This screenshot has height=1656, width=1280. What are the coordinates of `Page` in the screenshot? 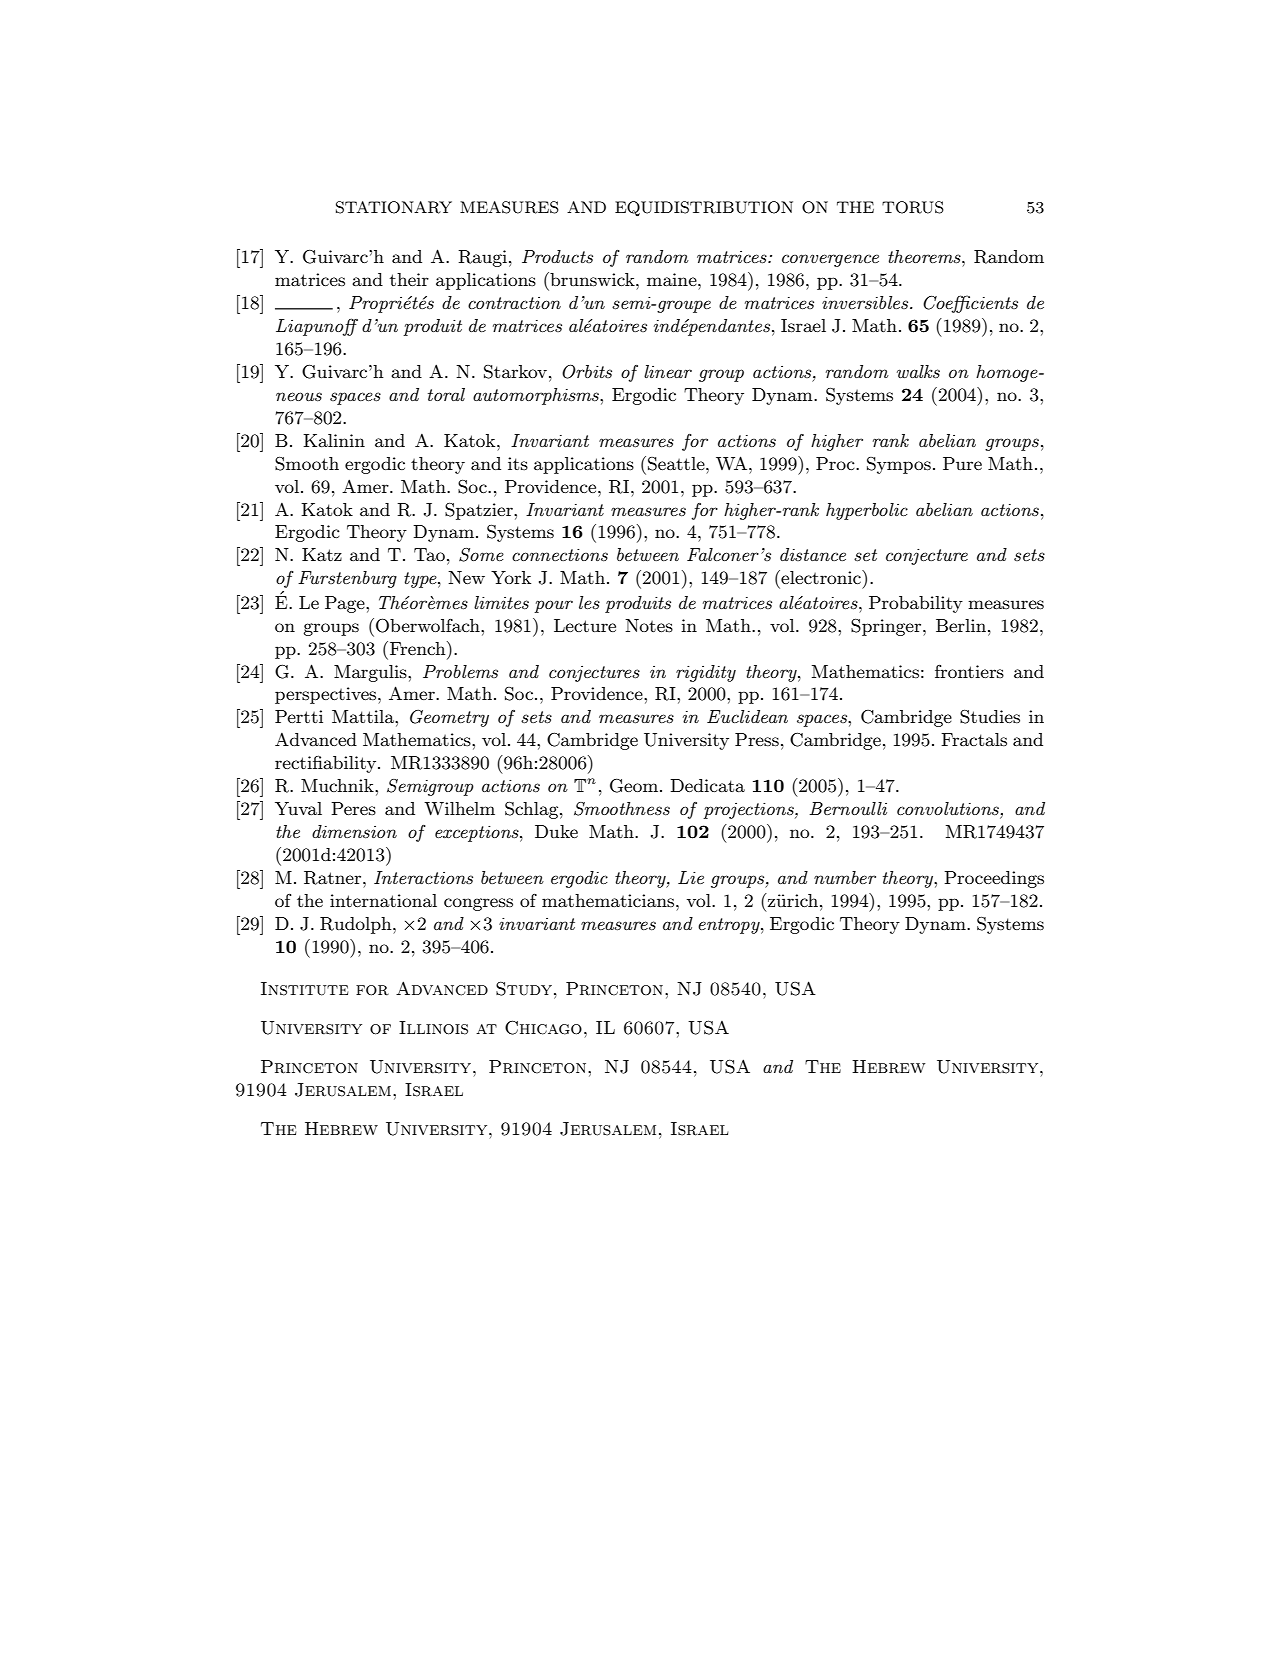 It's located at (346, 604).
